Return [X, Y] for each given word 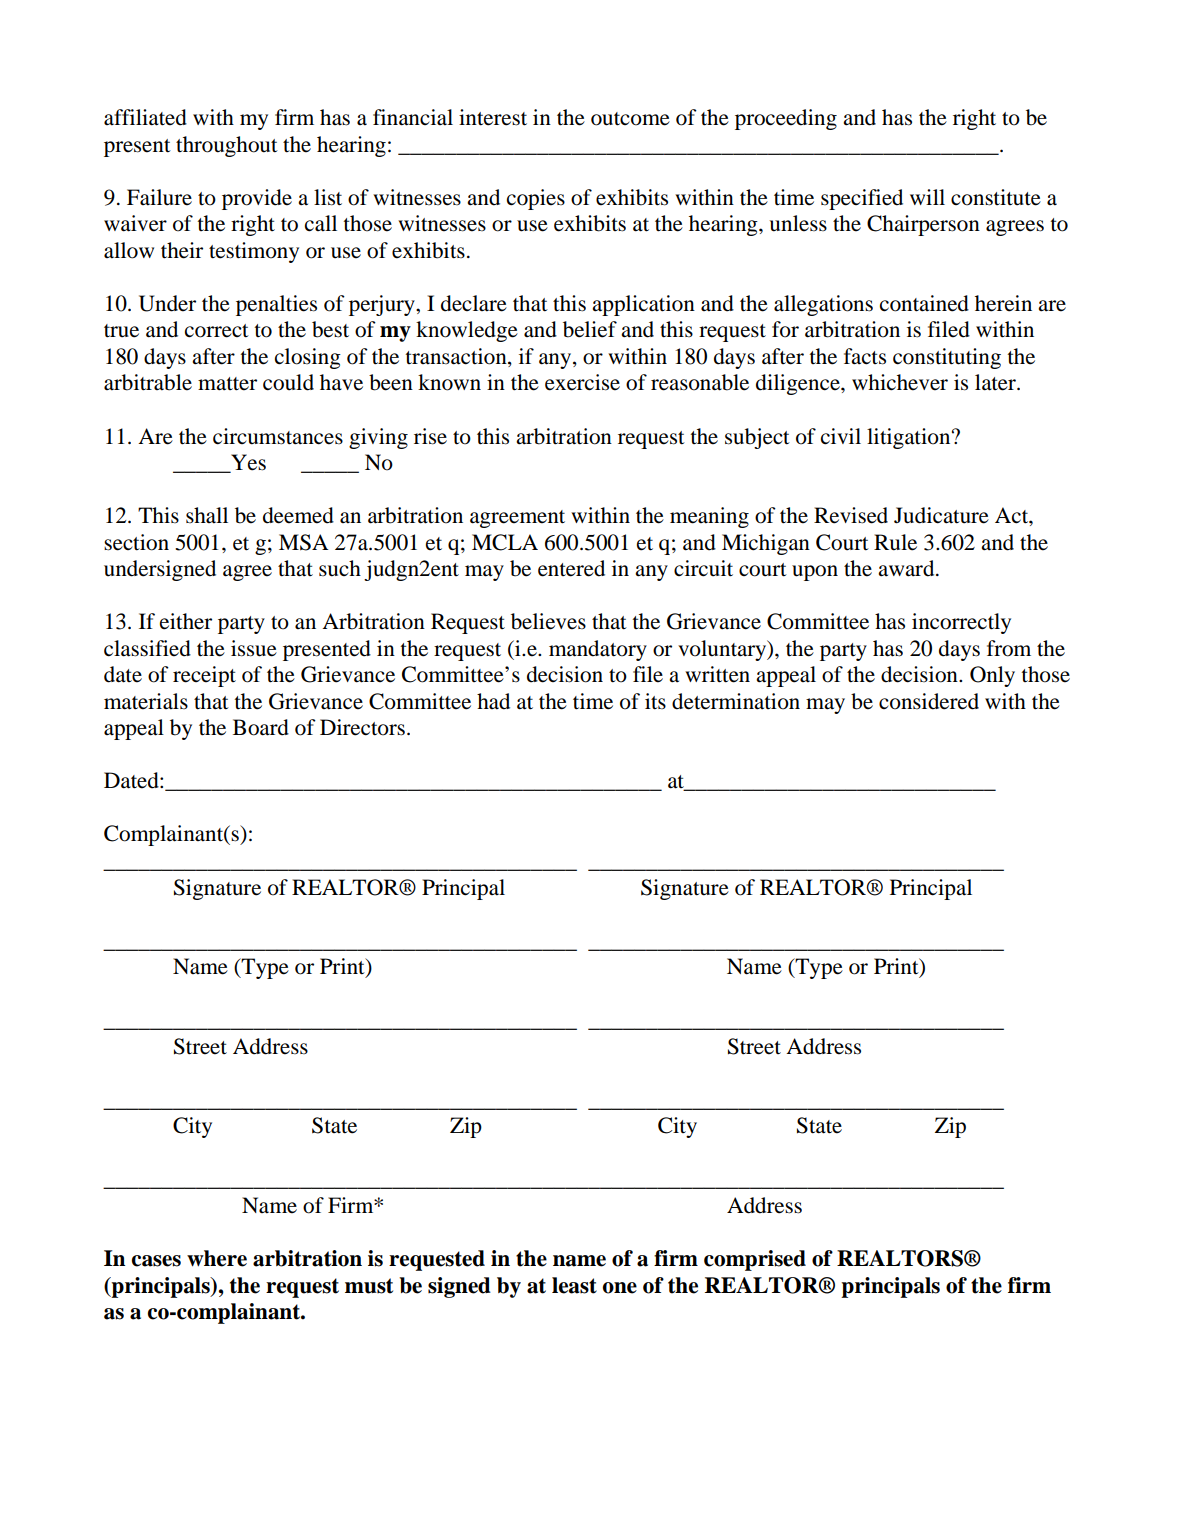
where [217, 1258]
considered [929, 701]
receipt [204, 676]
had [493, 701]
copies [536, 199]
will [927, 197]
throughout [227, 146]
